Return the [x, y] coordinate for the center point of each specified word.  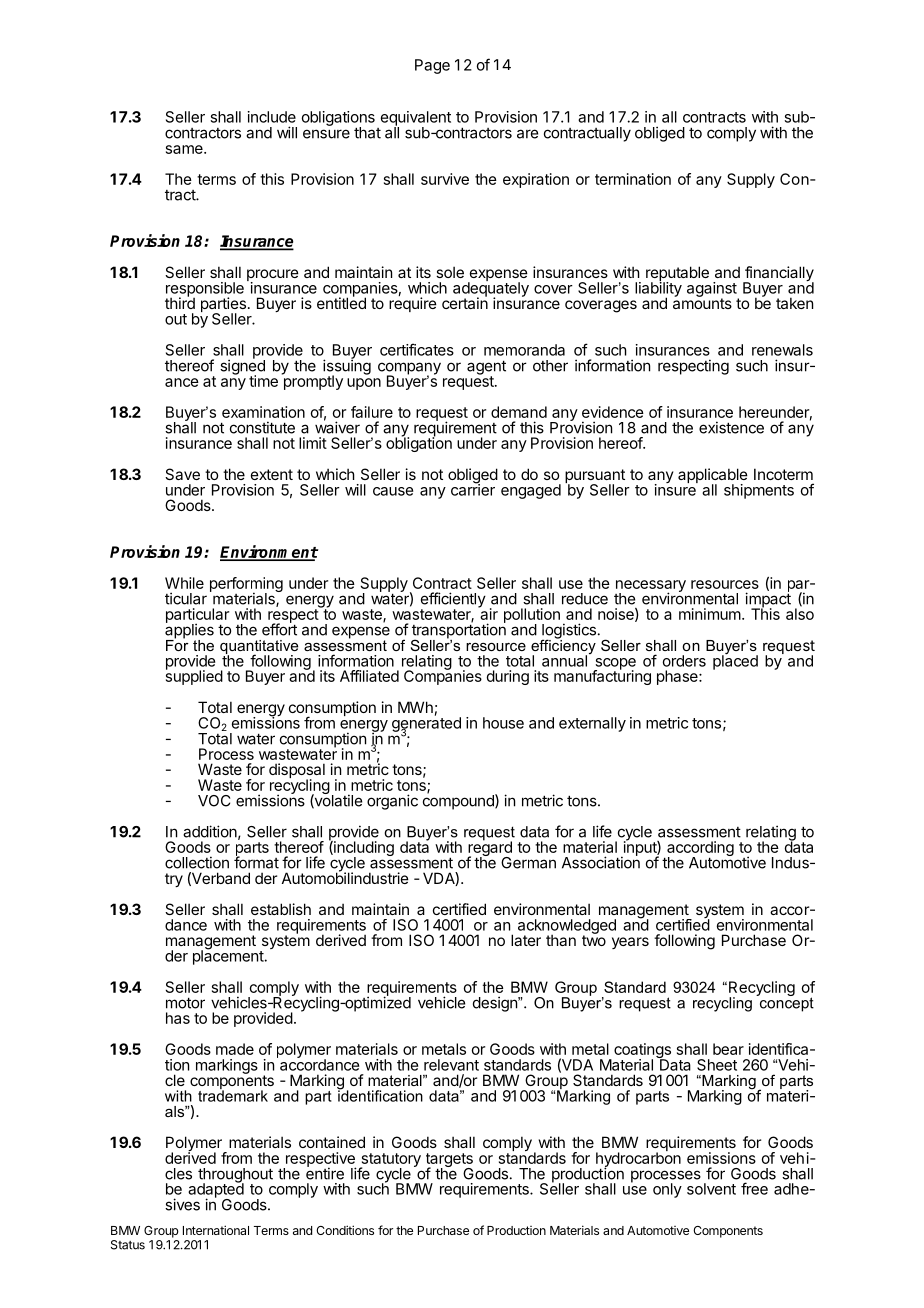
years [630, 943]
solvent [711, 1189]
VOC [214, 801]
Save [182, 474]
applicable [713, 477]
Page [432, 66]
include [272, 117]
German [528, 863]
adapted [216, 1190]
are [527, 134]
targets [449, 1161]
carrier [473, 489]
